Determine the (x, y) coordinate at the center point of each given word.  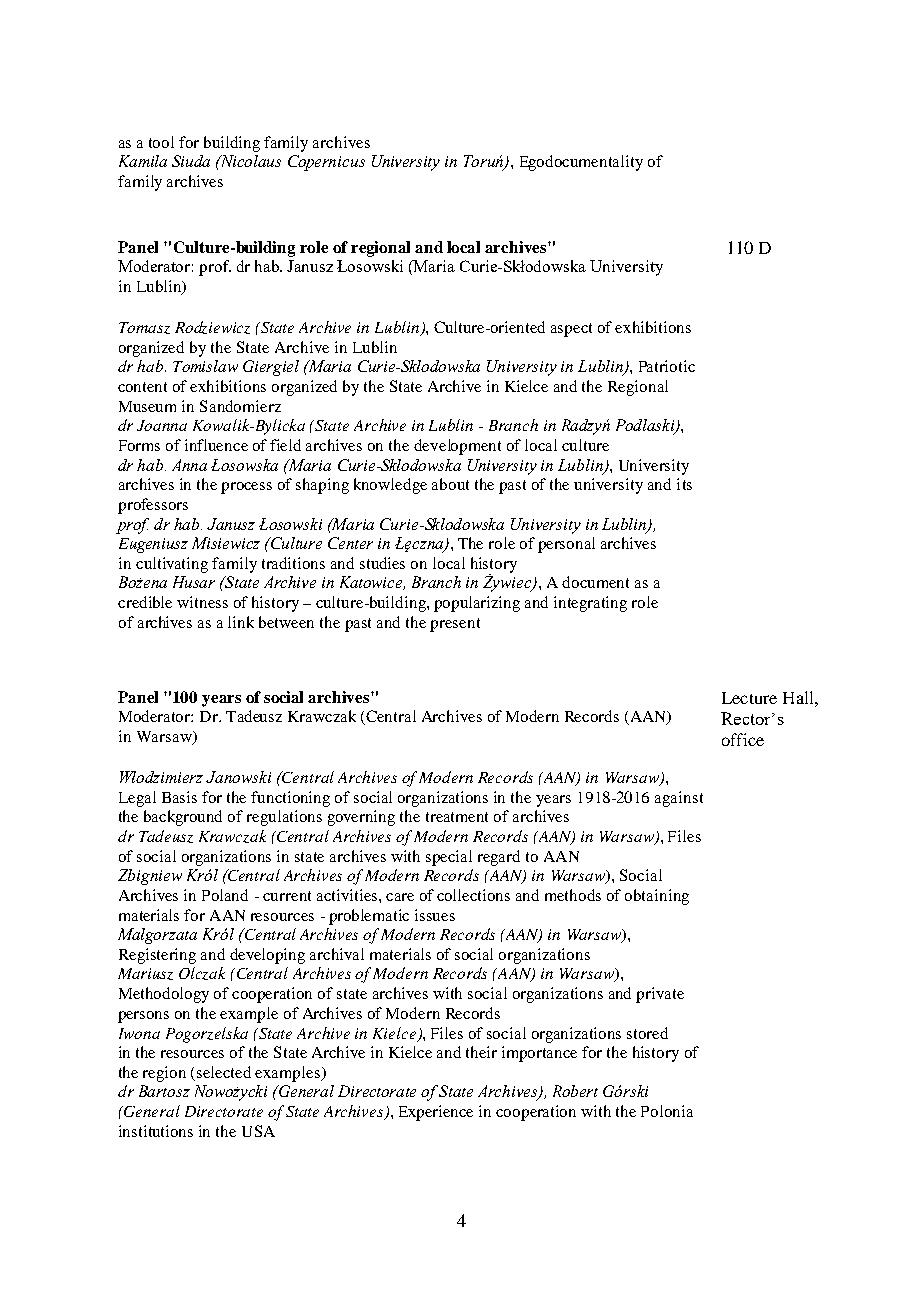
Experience (436, 1113)
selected (224, 1072)
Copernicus (326, 163)
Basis (179, 797)
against (679, 799)
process (246, 488)
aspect (571, 330)
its (684, 484)
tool (161, 142)
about (450, 484)
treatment (457, 817)
